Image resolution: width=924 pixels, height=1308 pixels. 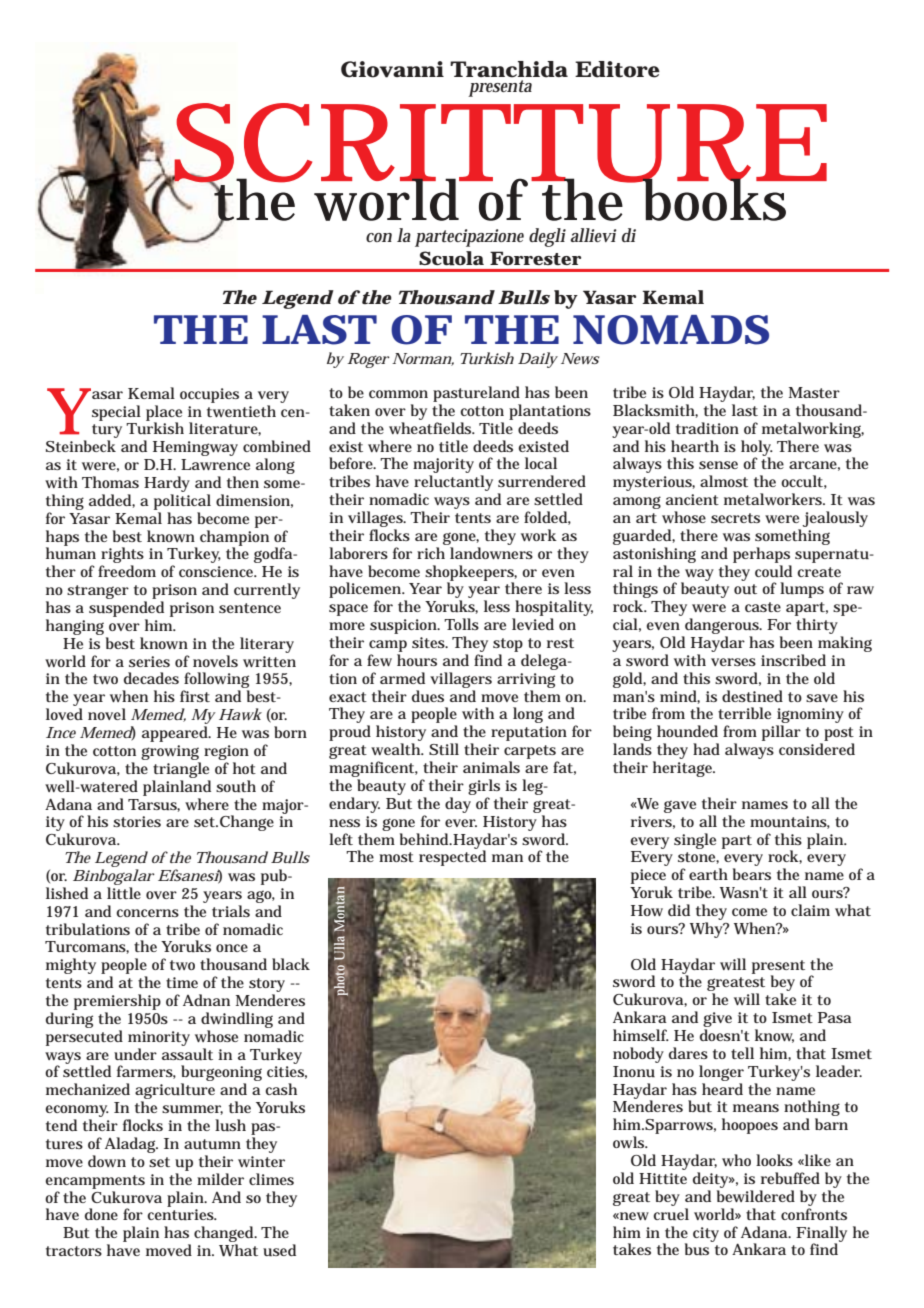 What do you see at coordinates (617, 69) in the image?
I see `Editore` at bounding box center [617, 69].
